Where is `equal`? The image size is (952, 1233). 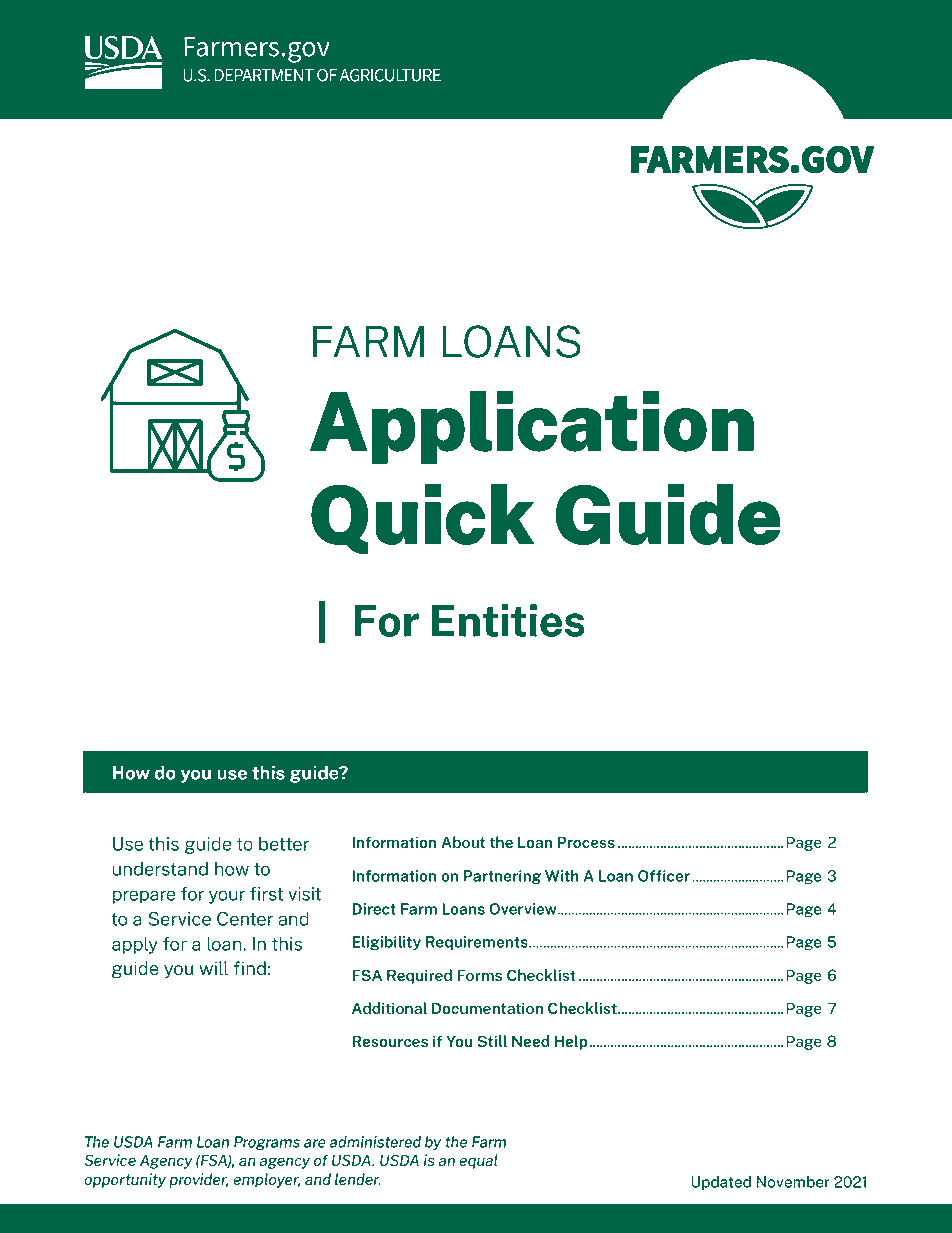 equal is located at coordinates (478, 1161).
